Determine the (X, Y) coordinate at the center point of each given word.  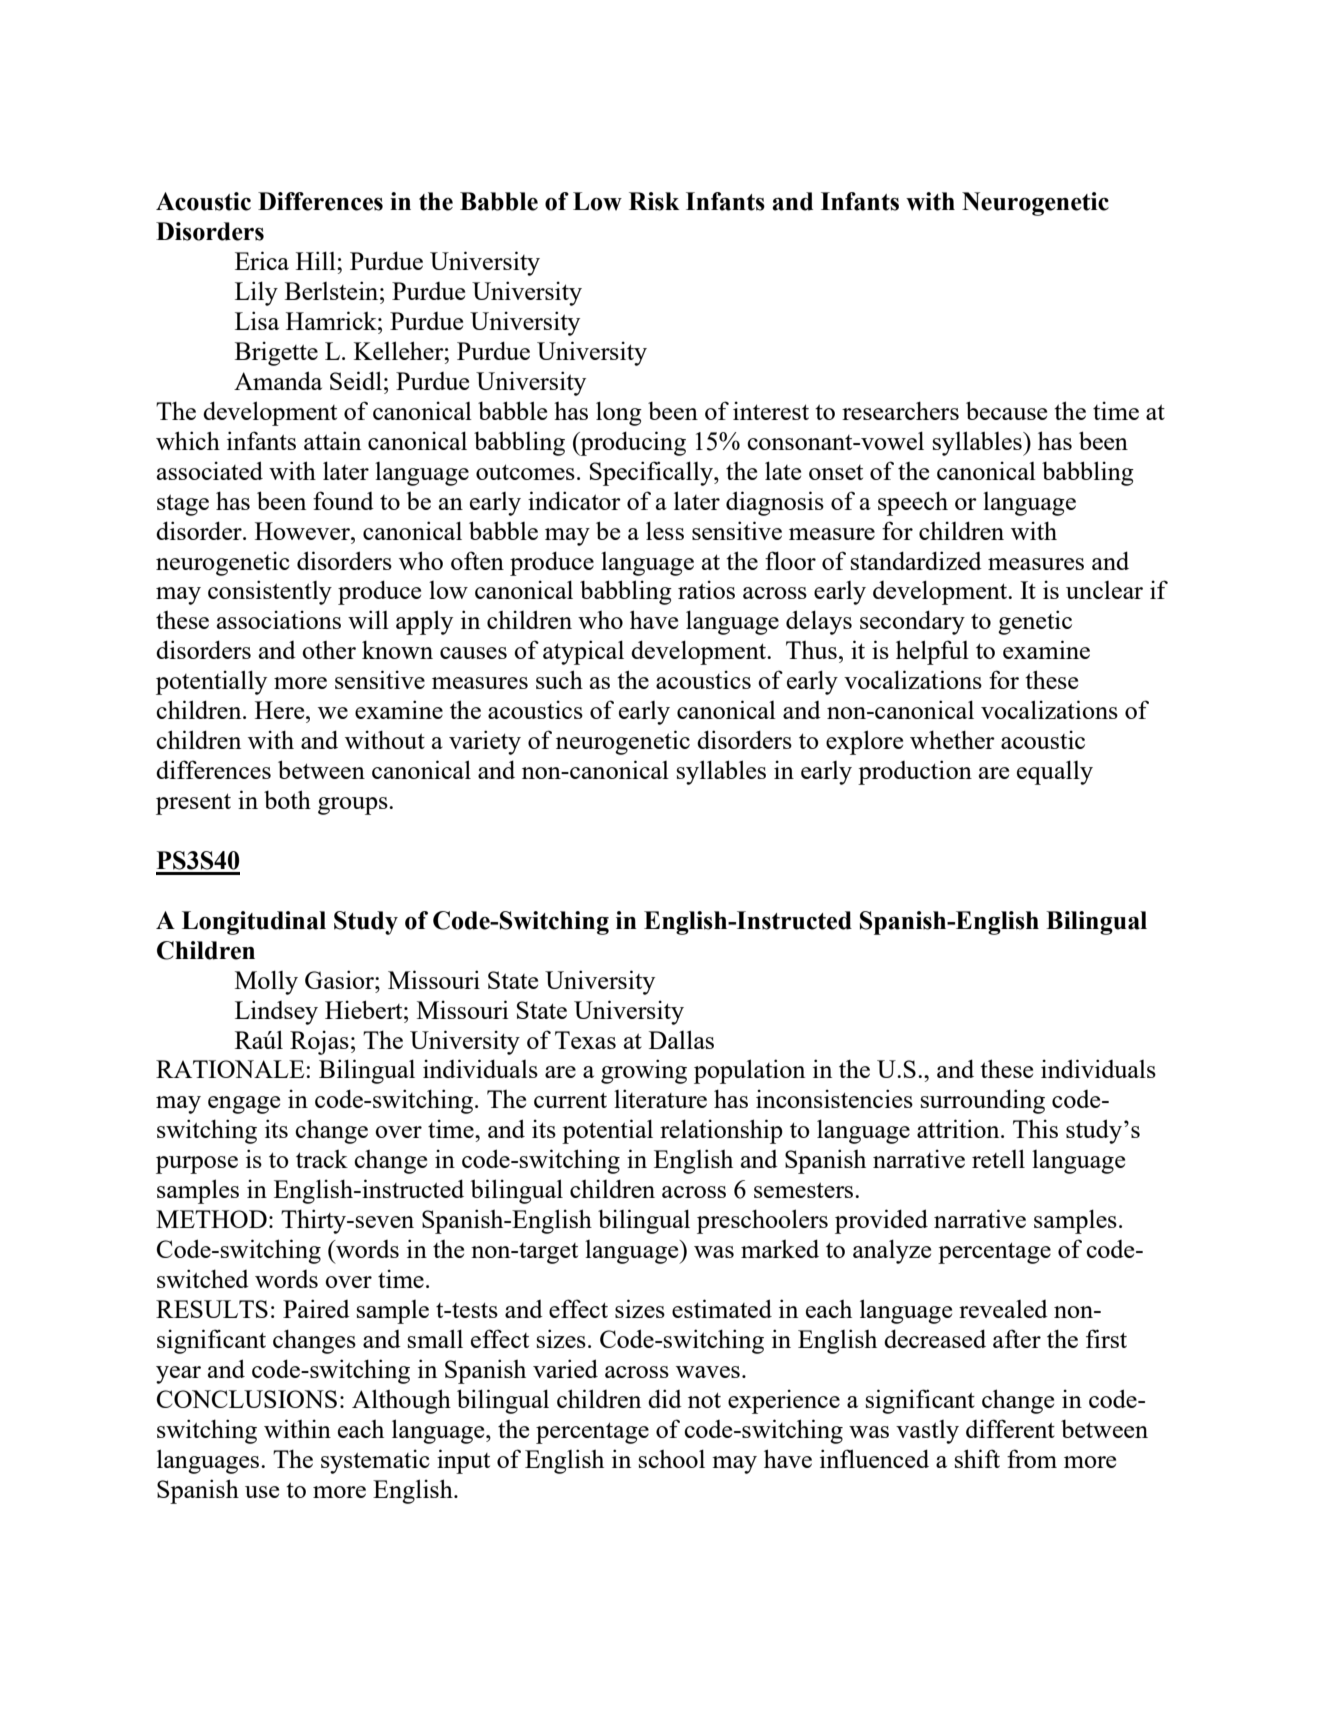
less (665, 530)
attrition (959, 1128)
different (1010, 1428)
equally (1055, 772)
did (665, 1398)
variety (485, 742)
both (287, 799)
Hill (317, 260)
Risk (654, 201)
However (303, 531)
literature (660, 1098)
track (322, 1159)
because (1006, 410)
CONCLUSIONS (247, 1399)
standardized (916, 560)
